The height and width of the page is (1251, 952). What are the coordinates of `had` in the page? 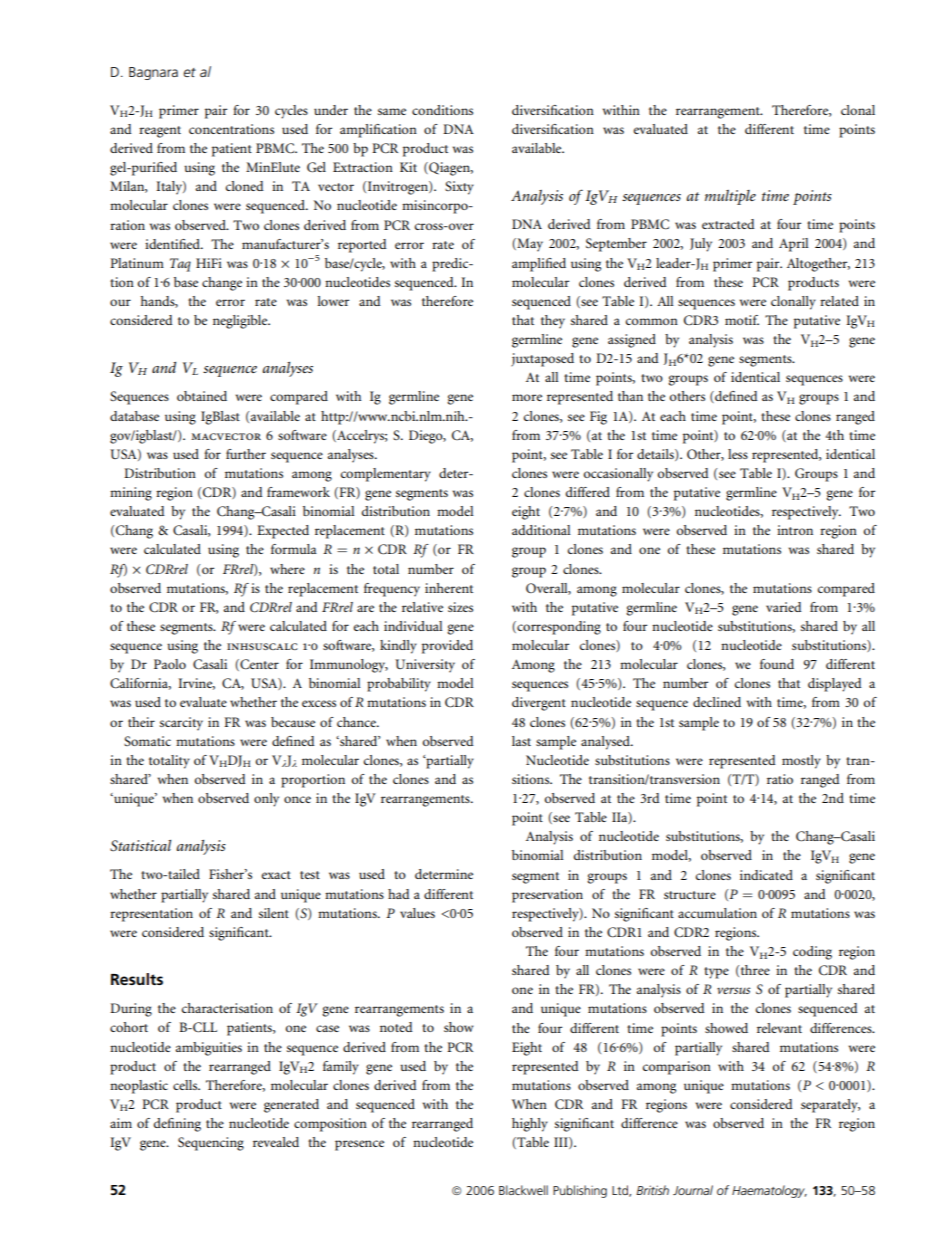 It's located at (399, 894).
